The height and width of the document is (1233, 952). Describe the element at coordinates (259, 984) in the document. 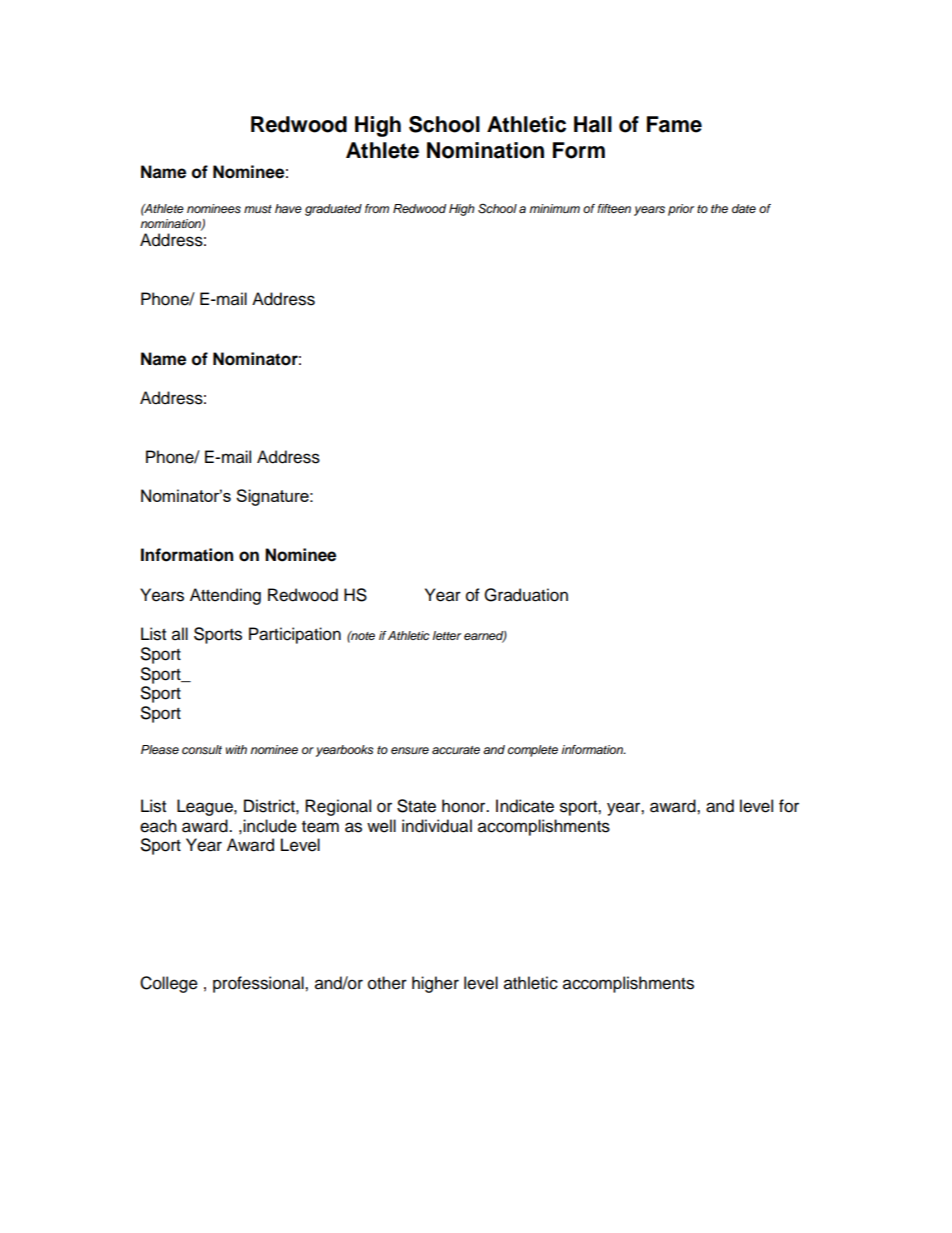

I see `professional` at that location.
